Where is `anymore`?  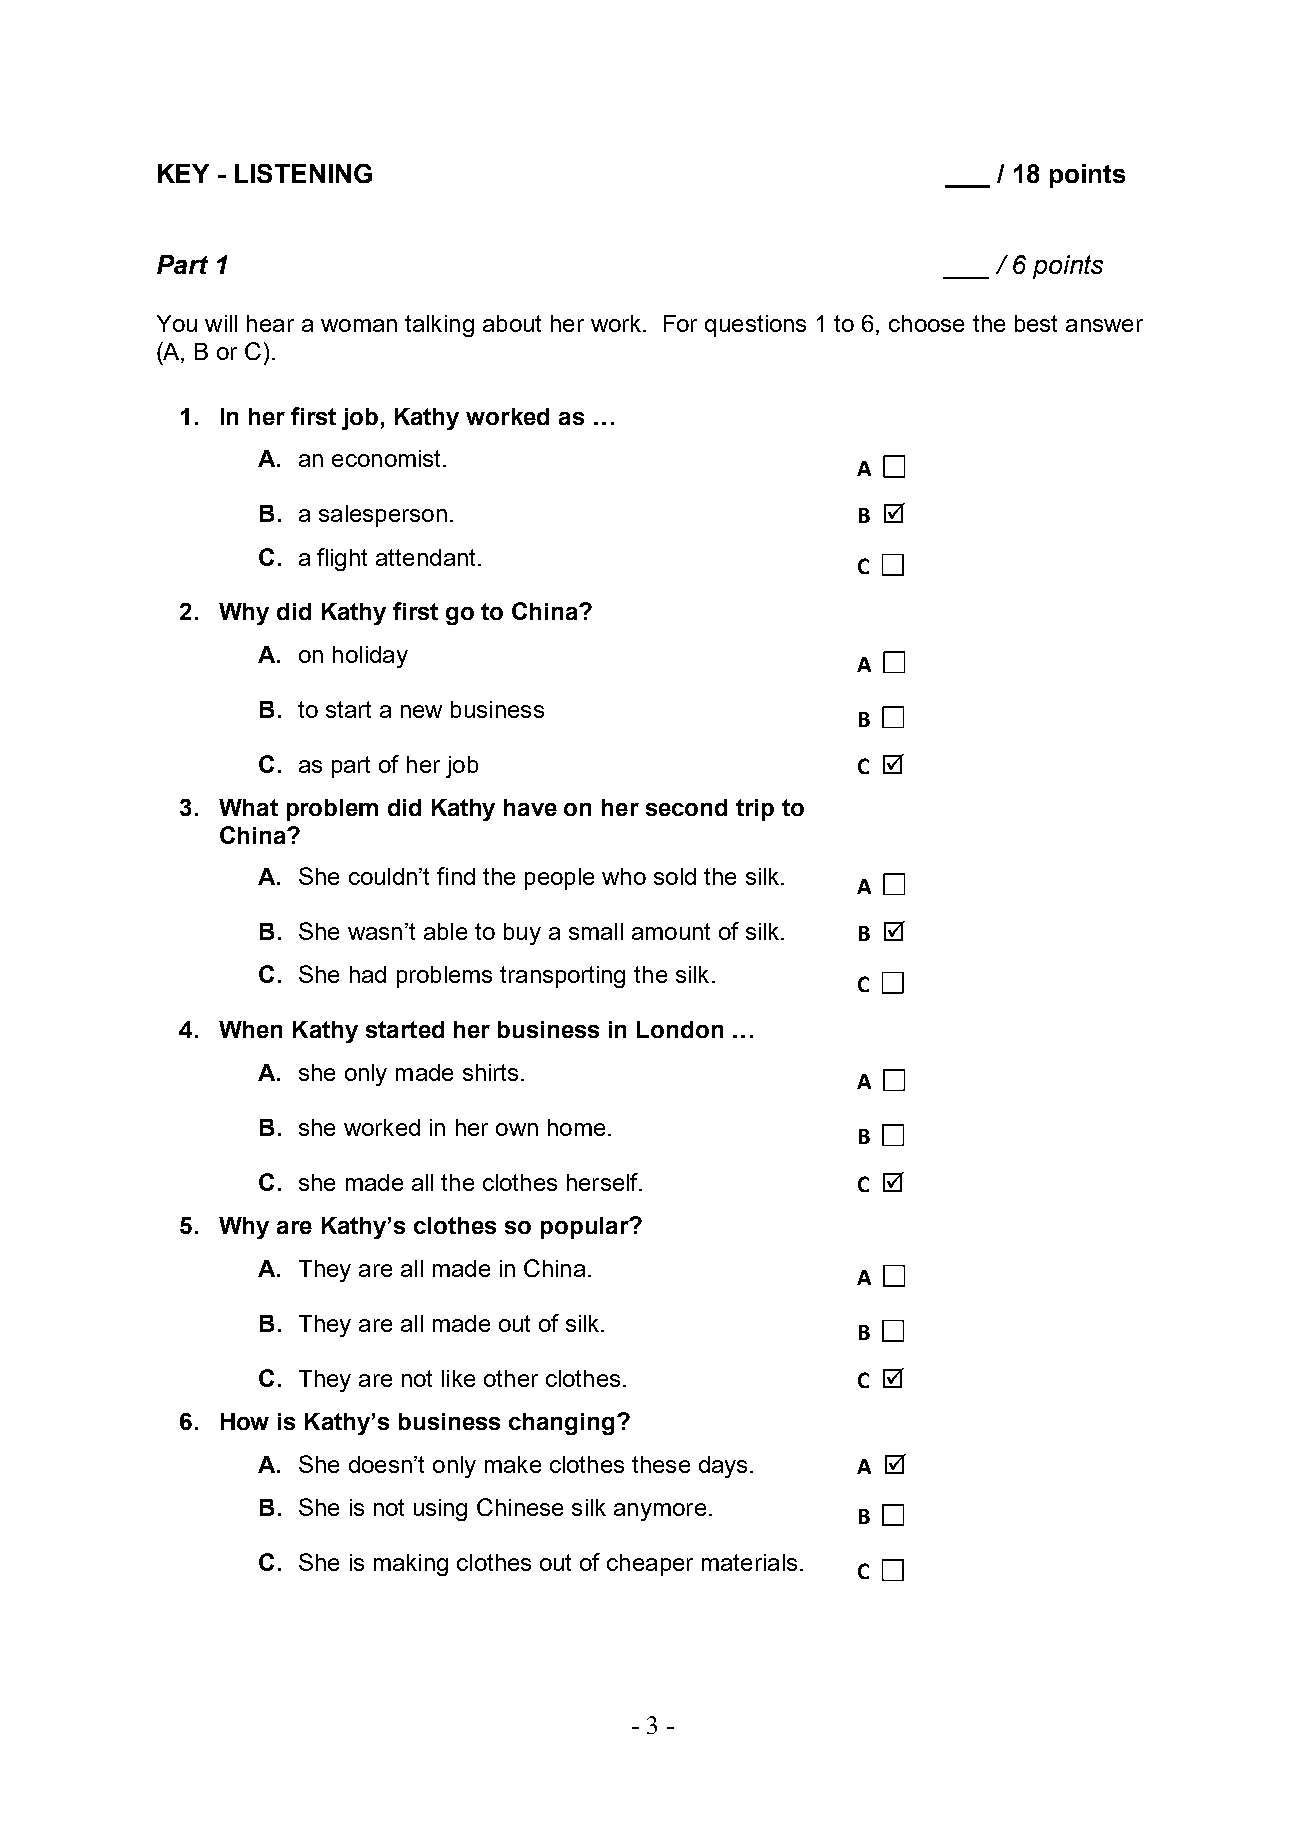
anymore is located at coordinates (660, 1512).
